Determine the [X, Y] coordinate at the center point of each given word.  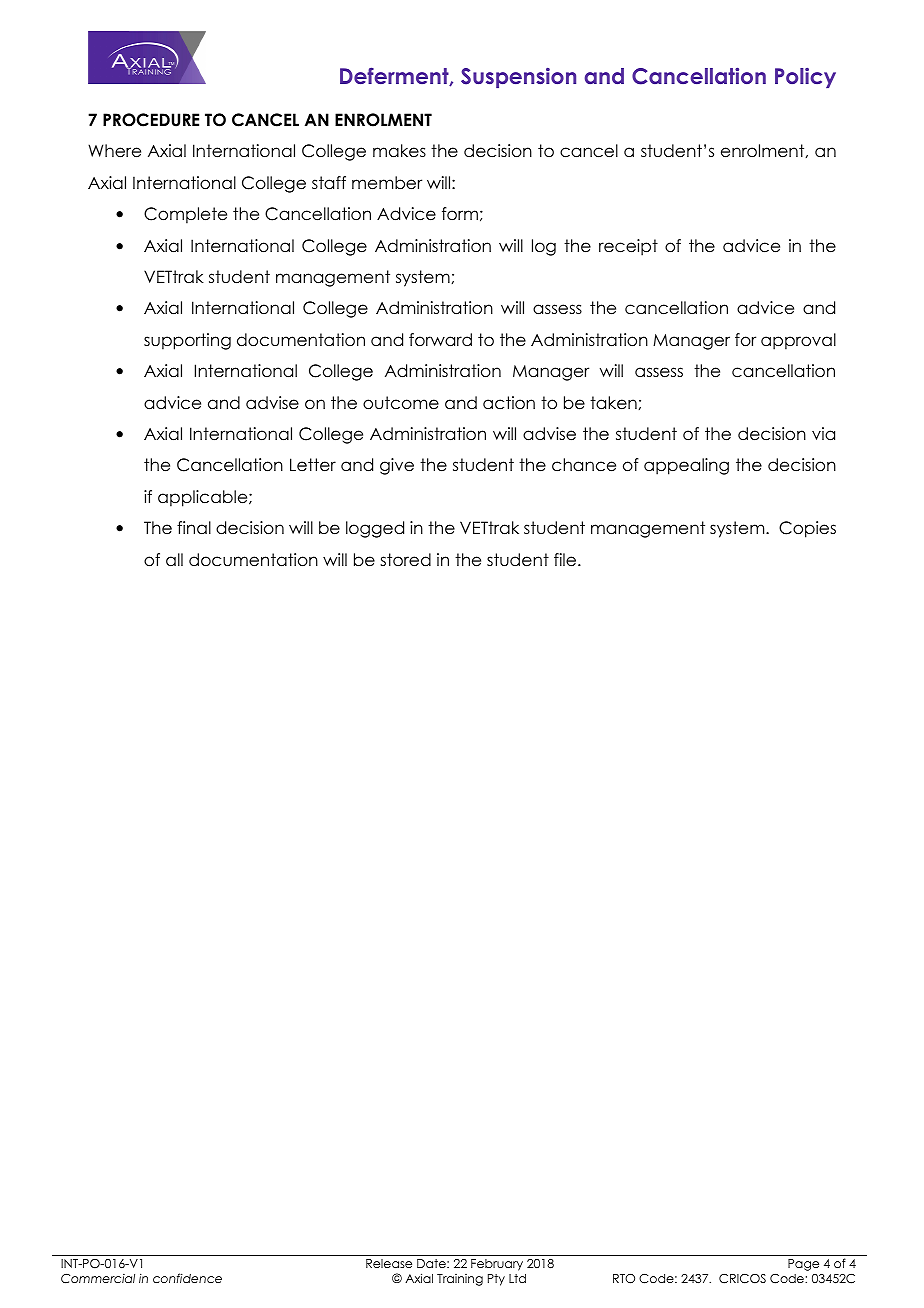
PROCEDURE [151, 120]
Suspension [518, 78]
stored [405, 560]
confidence [187, 1278]
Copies [807, 529]
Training [460, 1280]
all [174, 560]
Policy [805, 78]
